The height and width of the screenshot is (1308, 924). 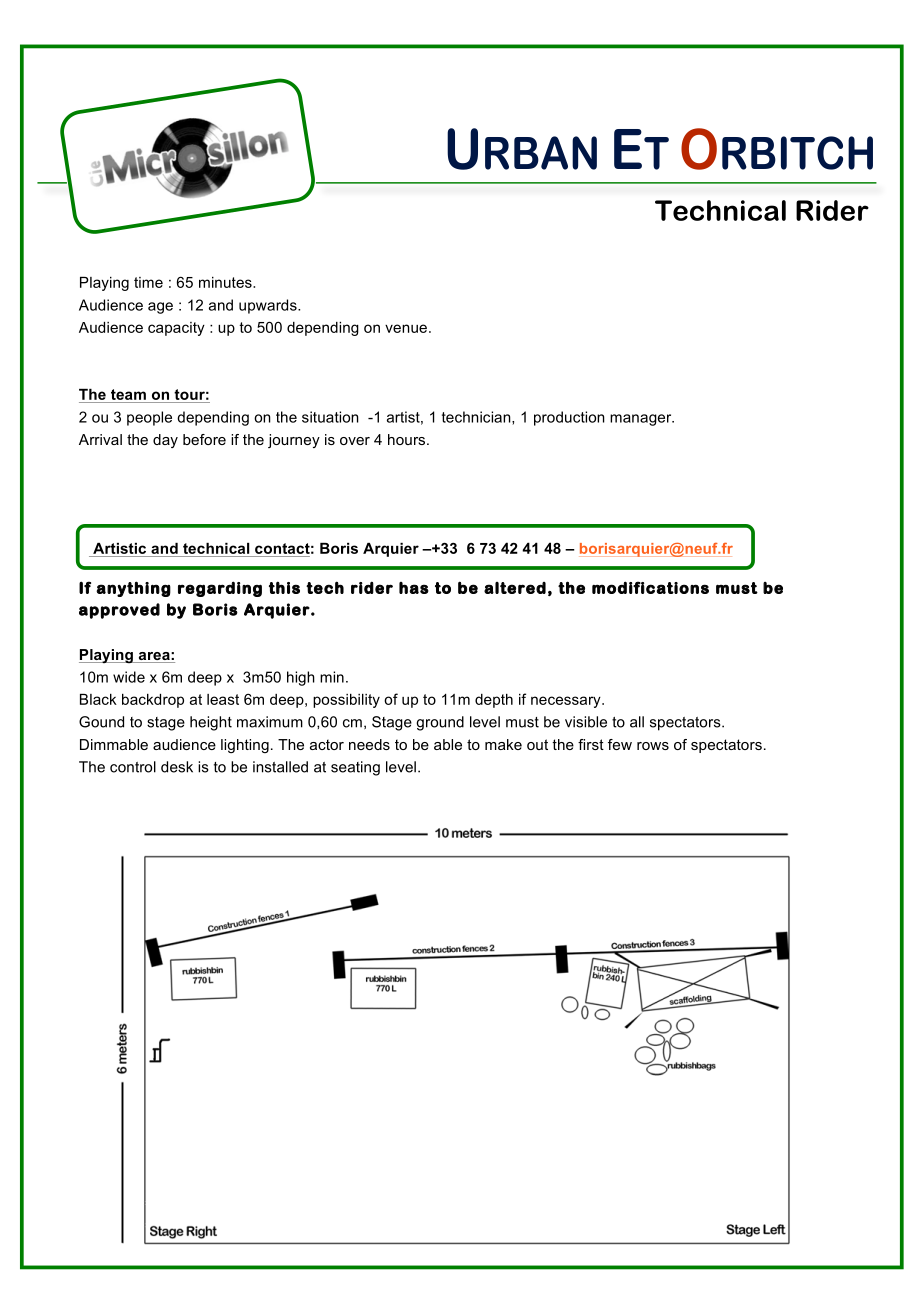 I want to click on has, so click(x=414, y=588).
